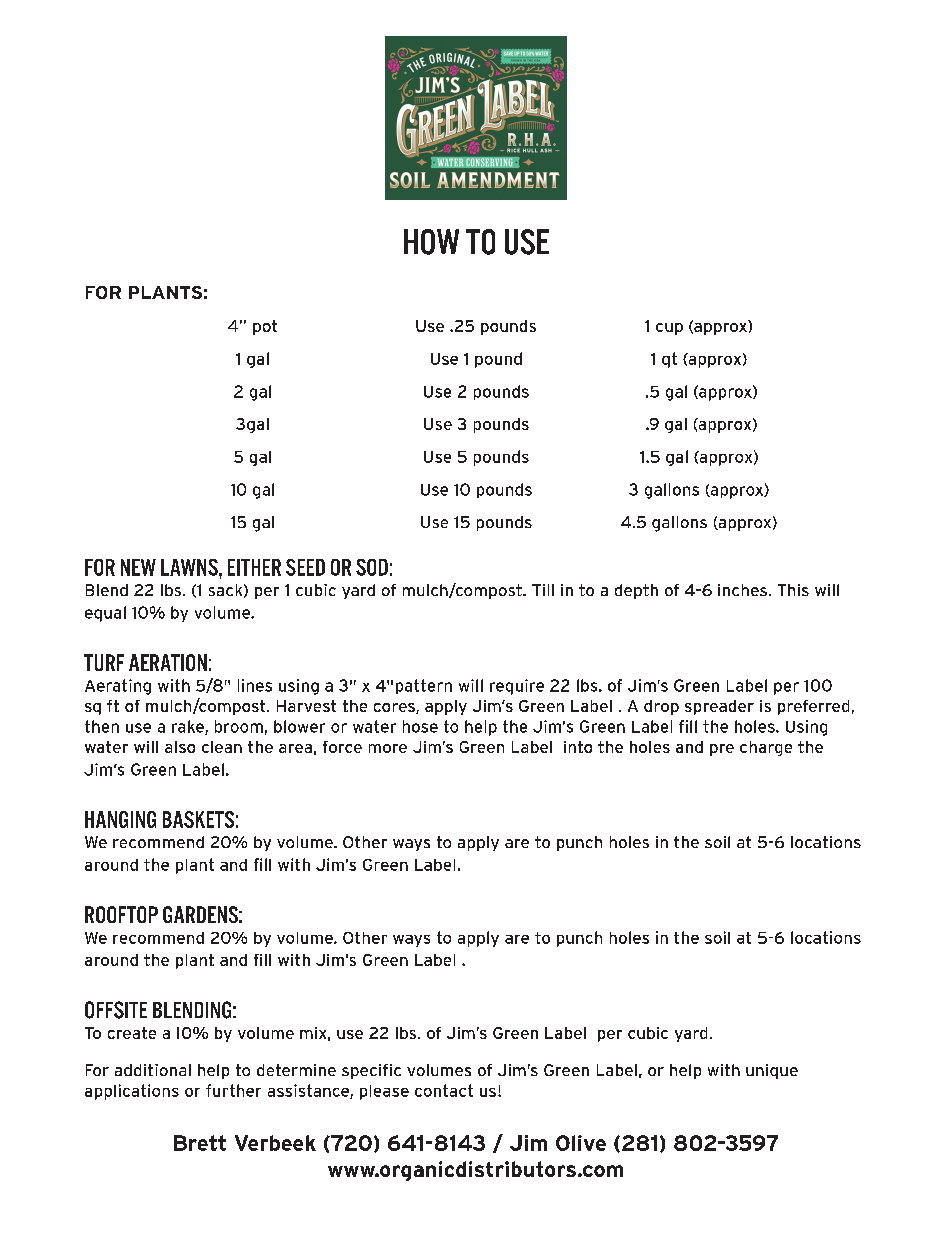 The image size is (952, 1233). What do you see at coordinates (388, 748) in the page?
I see `more` at bounding box center [388, 748].
